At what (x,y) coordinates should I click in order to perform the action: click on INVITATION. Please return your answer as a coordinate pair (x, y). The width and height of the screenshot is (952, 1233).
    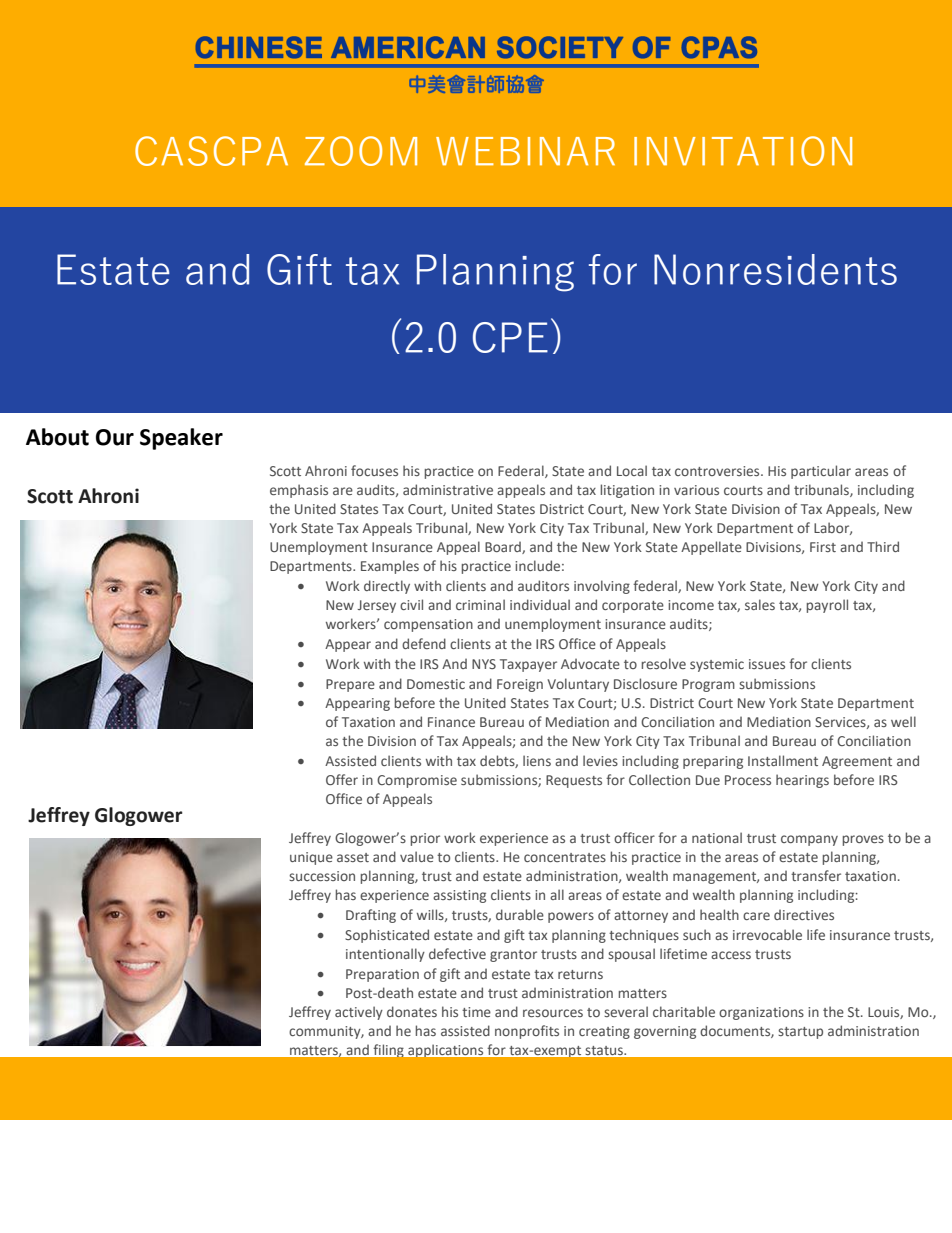
    Looking at the image, I should click on (743, 151).
